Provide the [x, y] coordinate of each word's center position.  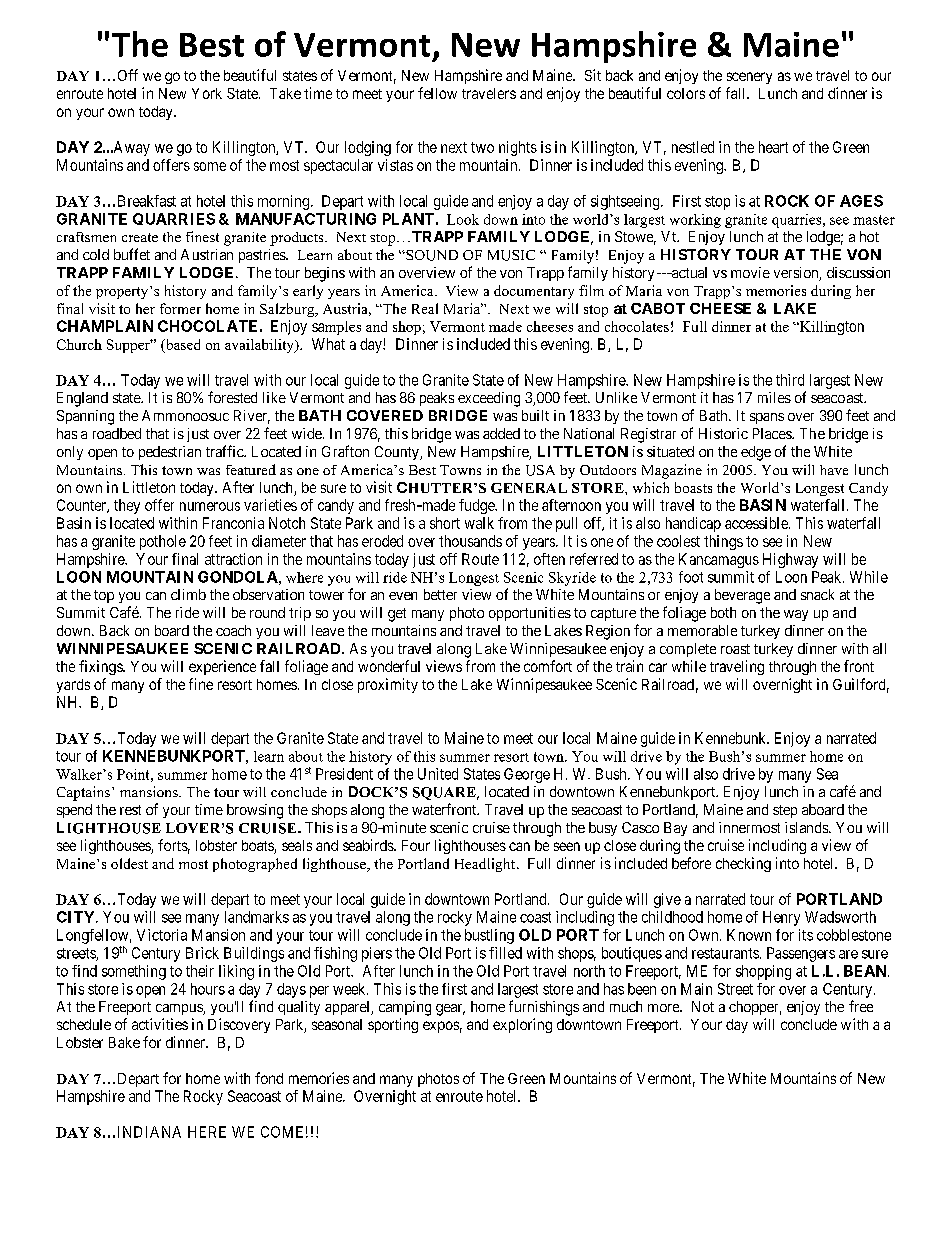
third [790, 380]
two [482, 147]
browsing [255, 811]
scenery [749, 78]
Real [425, 308]
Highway [790, 560]
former [180, 308]
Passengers [801, 954]
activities [160, 1024]
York [207, 93]
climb [188, 594]
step [785, 811]
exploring [522, 1025]
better [440, 594]
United [438, 774]
